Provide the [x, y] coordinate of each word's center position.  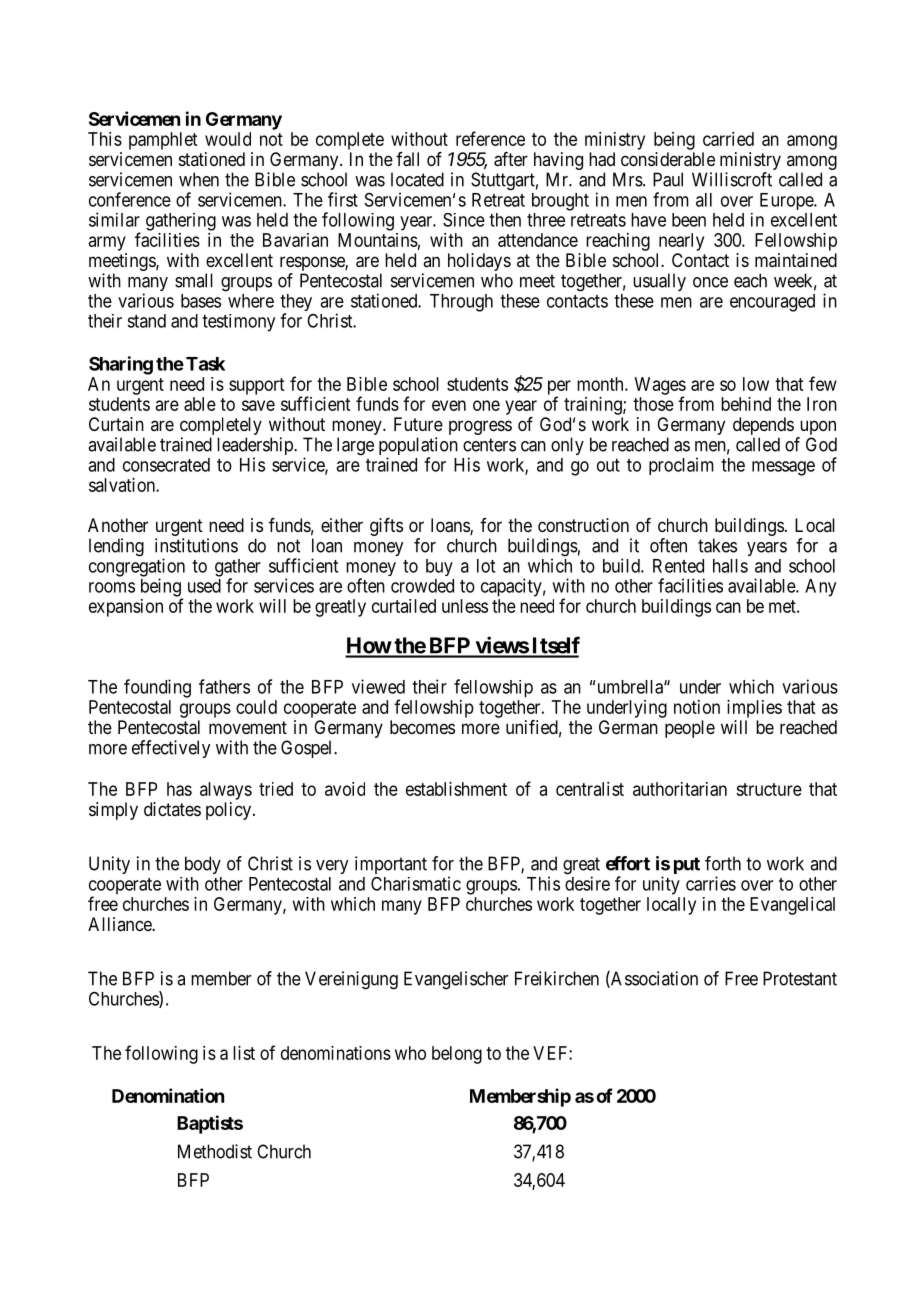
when [199, 179]
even [449, 405]
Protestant [800, 978]
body [203, 865]
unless [465, 606]
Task [205, 364]
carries [711, 883]
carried [728, 139]
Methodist [215, 1151]
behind [746, 404]
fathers [224, 686]
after [511, 159]
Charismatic [416, 883]
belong [457, 1055]
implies [754, 709]
